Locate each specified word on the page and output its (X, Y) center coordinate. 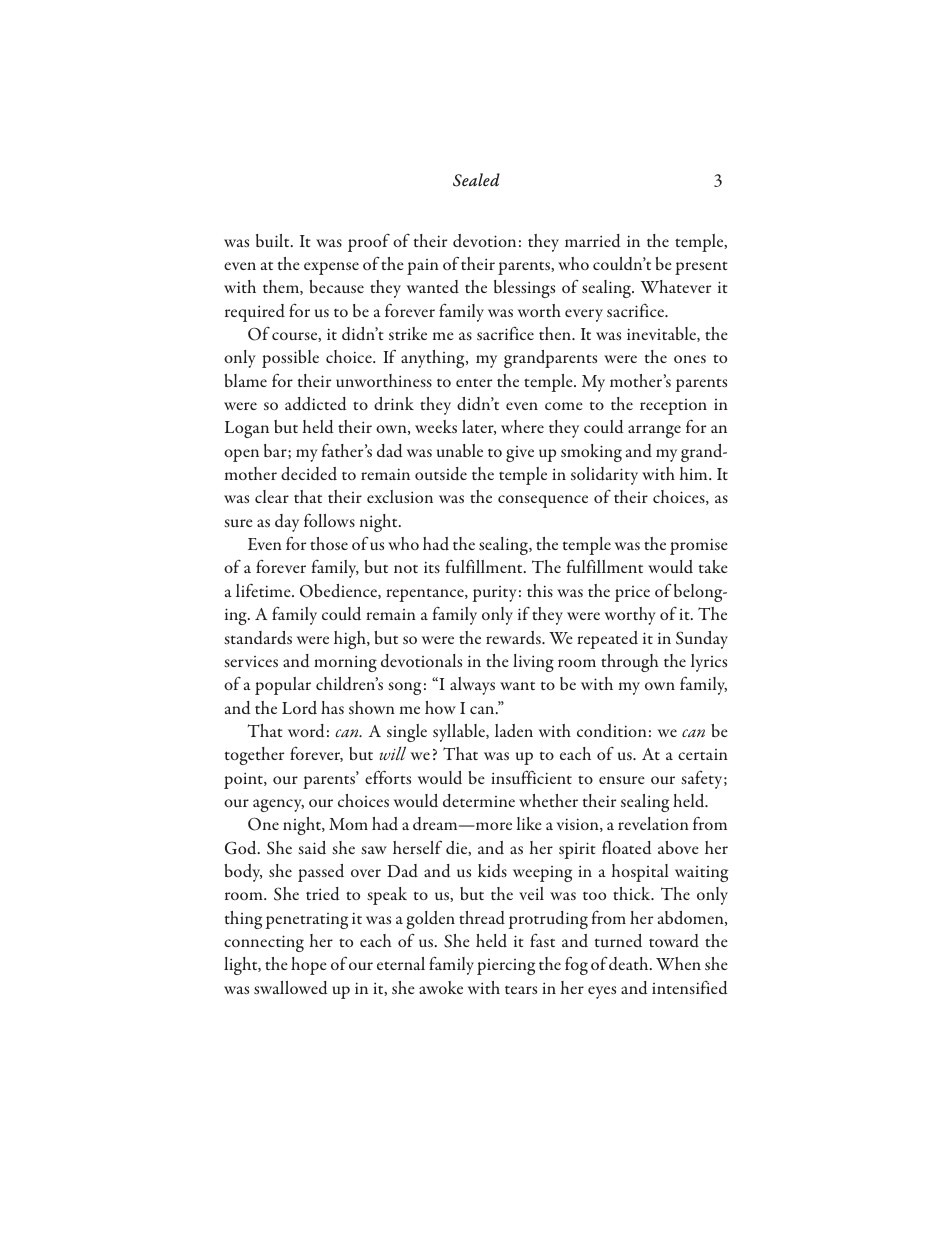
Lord (299, 708)
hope (309, 966)
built (274, 240)
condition (612, 731)
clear (272, 496)
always (472, 686)
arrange (654, 431)
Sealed (476, 180)
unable (460, 450)
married (593, 240)
